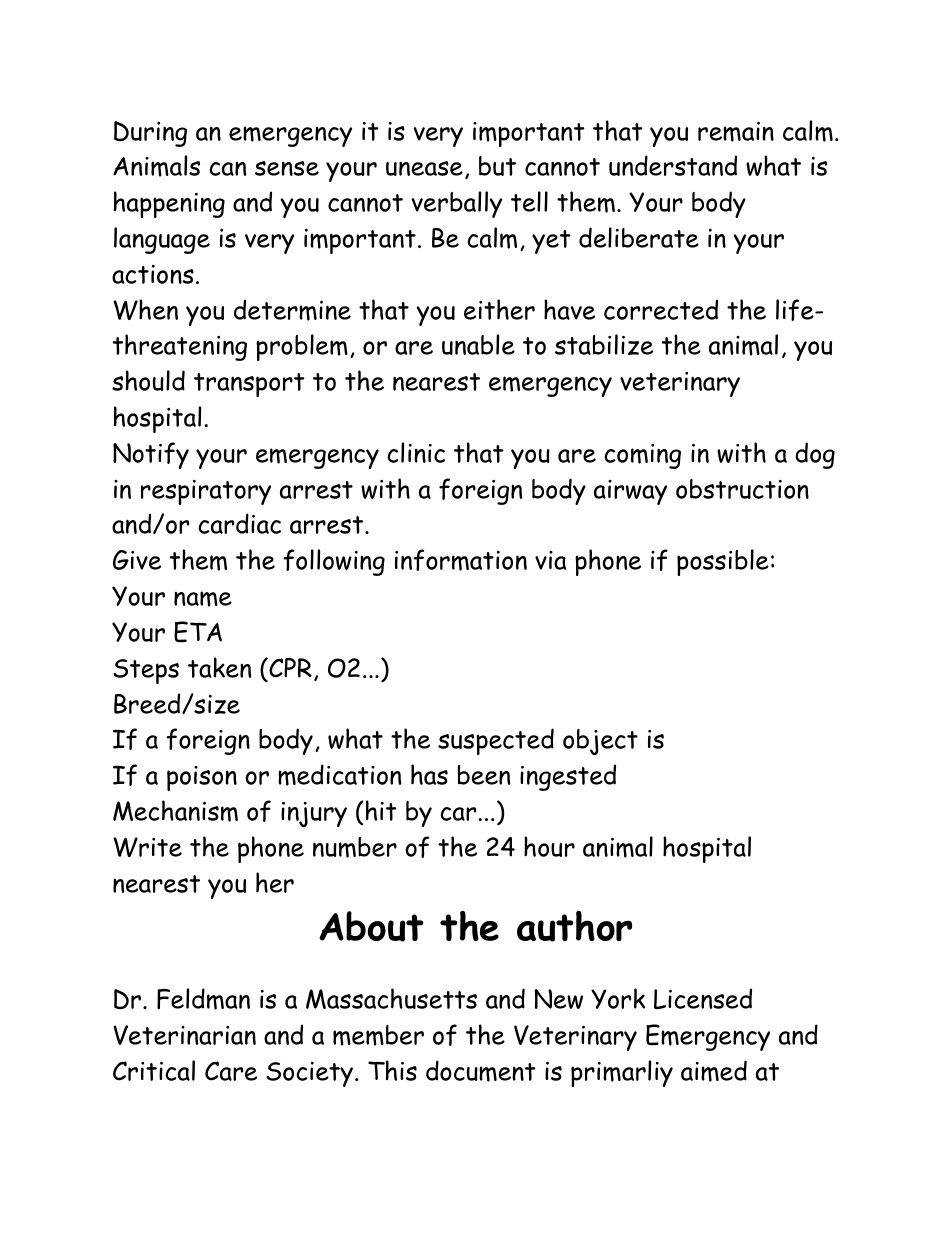 Image resolution: width=952 pixels, height=1233 pixels. I want to click on but, so click(497, 166).
